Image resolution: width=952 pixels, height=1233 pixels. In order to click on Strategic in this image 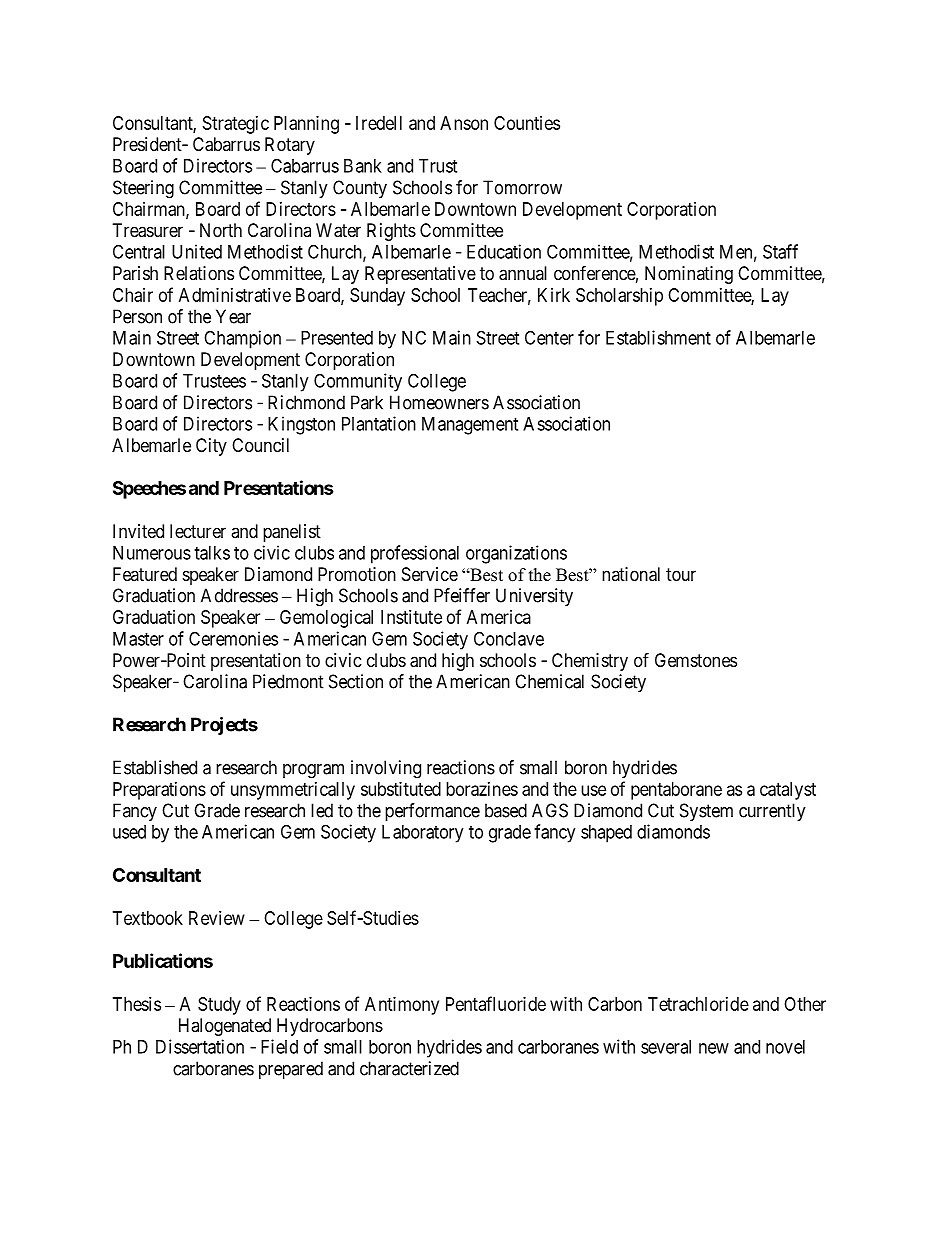, I will do `click(236, 125)`.
